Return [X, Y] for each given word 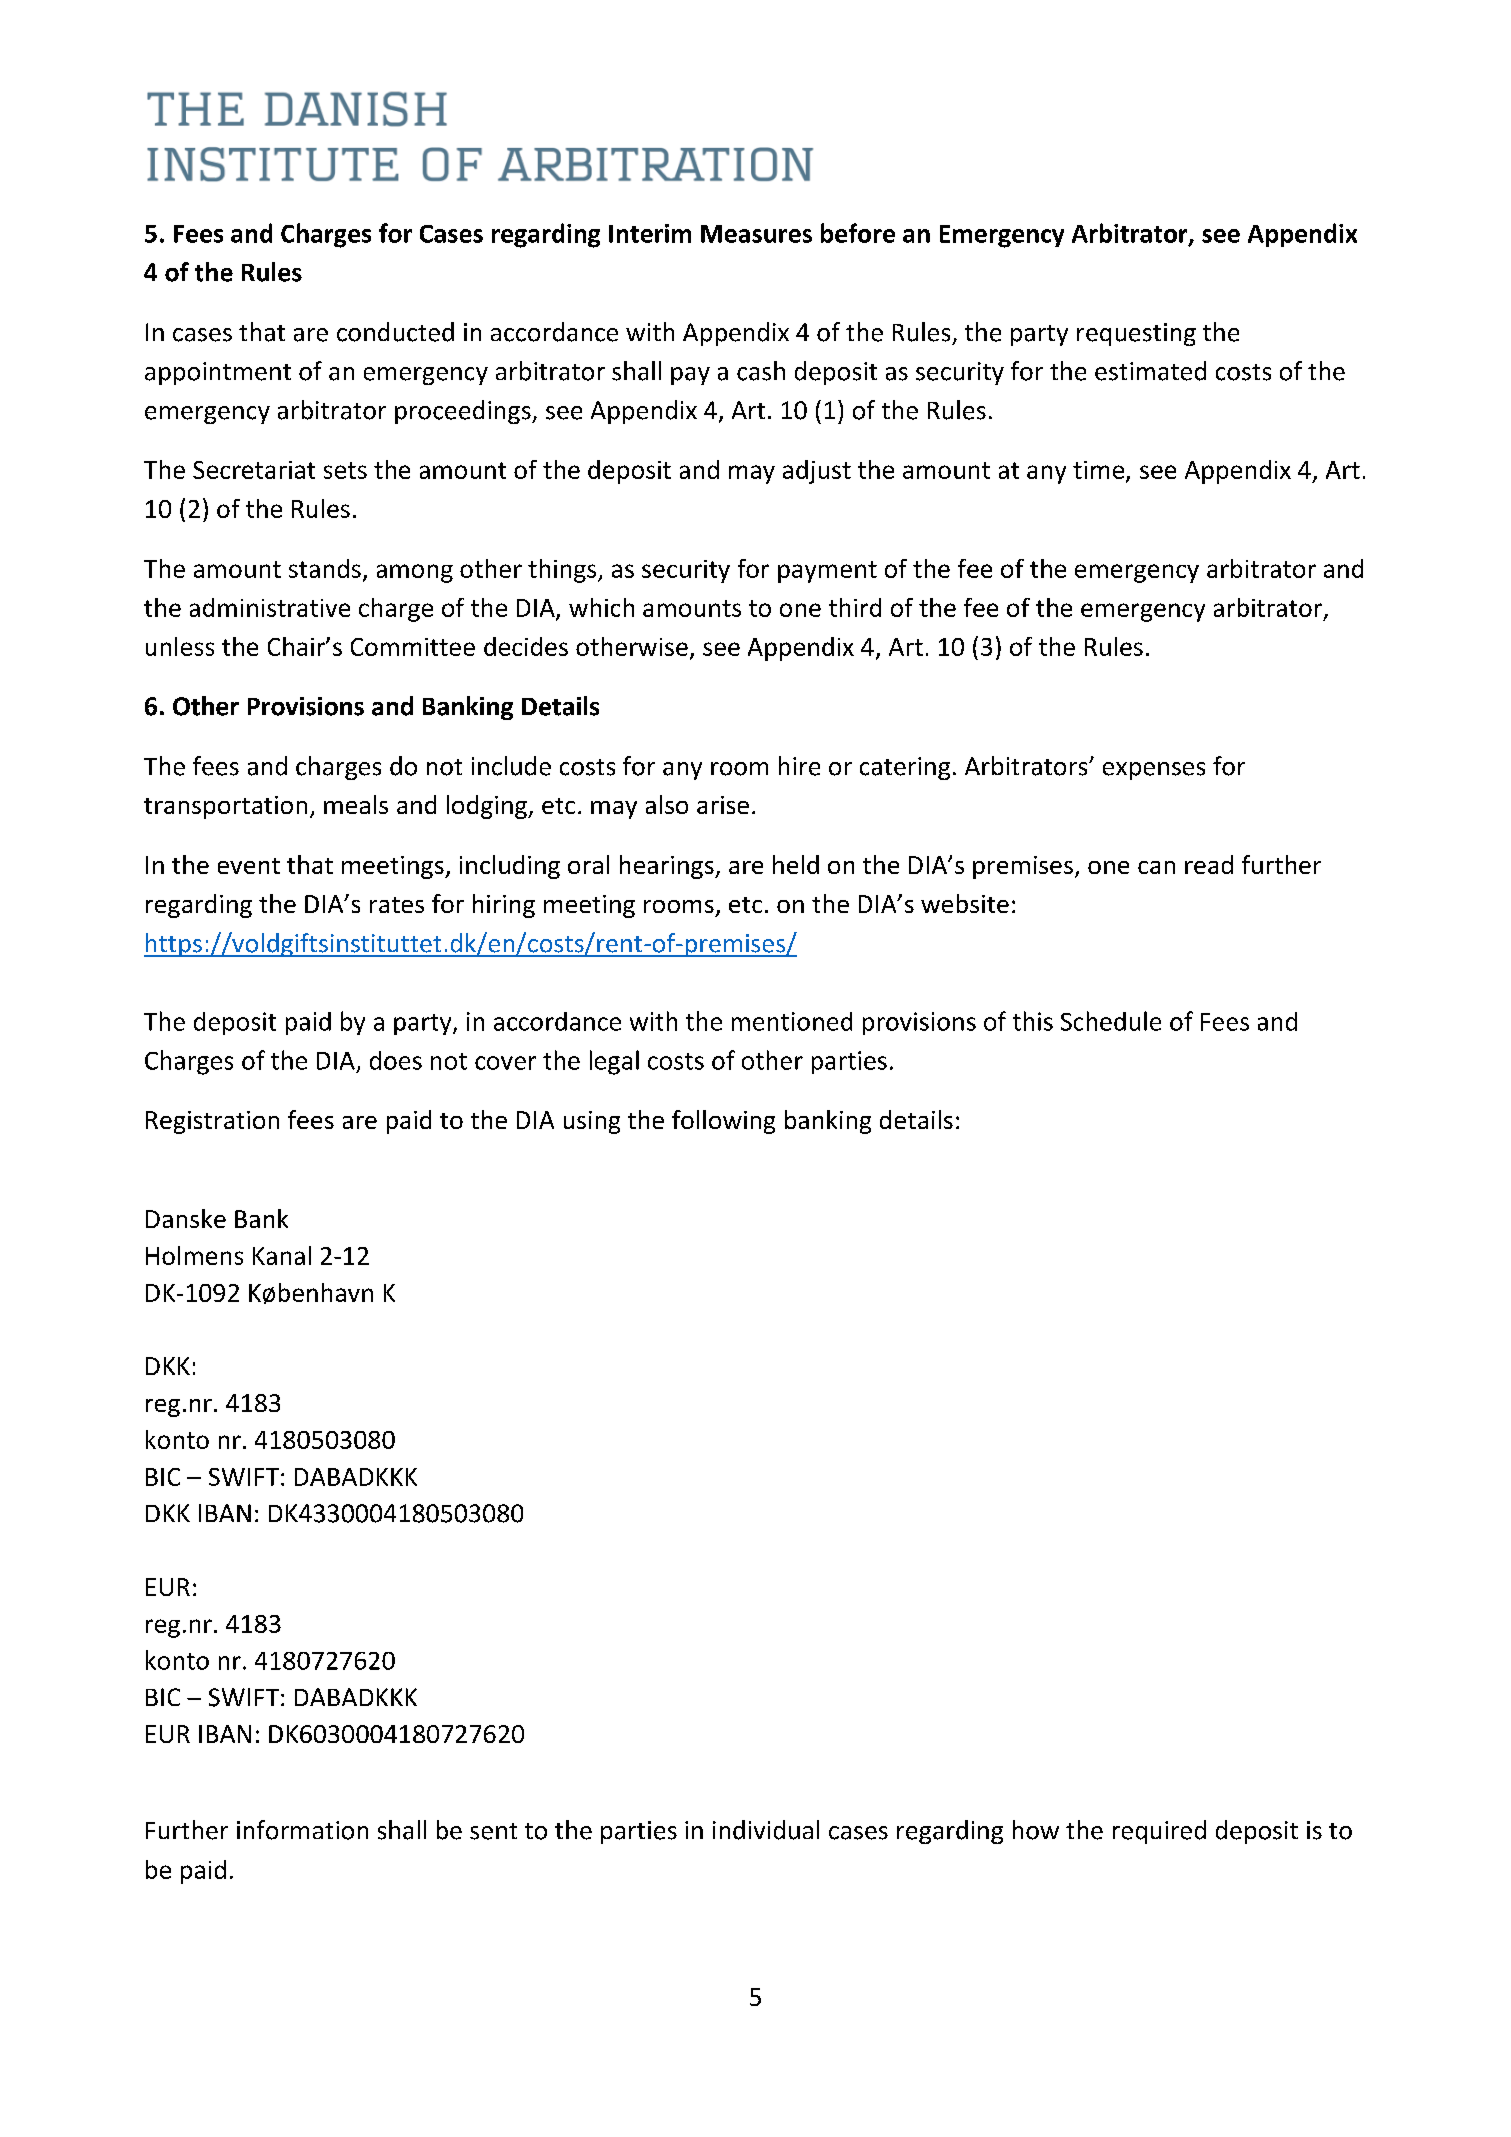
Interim [650, 233]
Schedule [1111, 1021]
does [396, 1060]
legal [614, 1062]
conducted [395, 332]
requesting [1136, 334]
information [302, 1830]
